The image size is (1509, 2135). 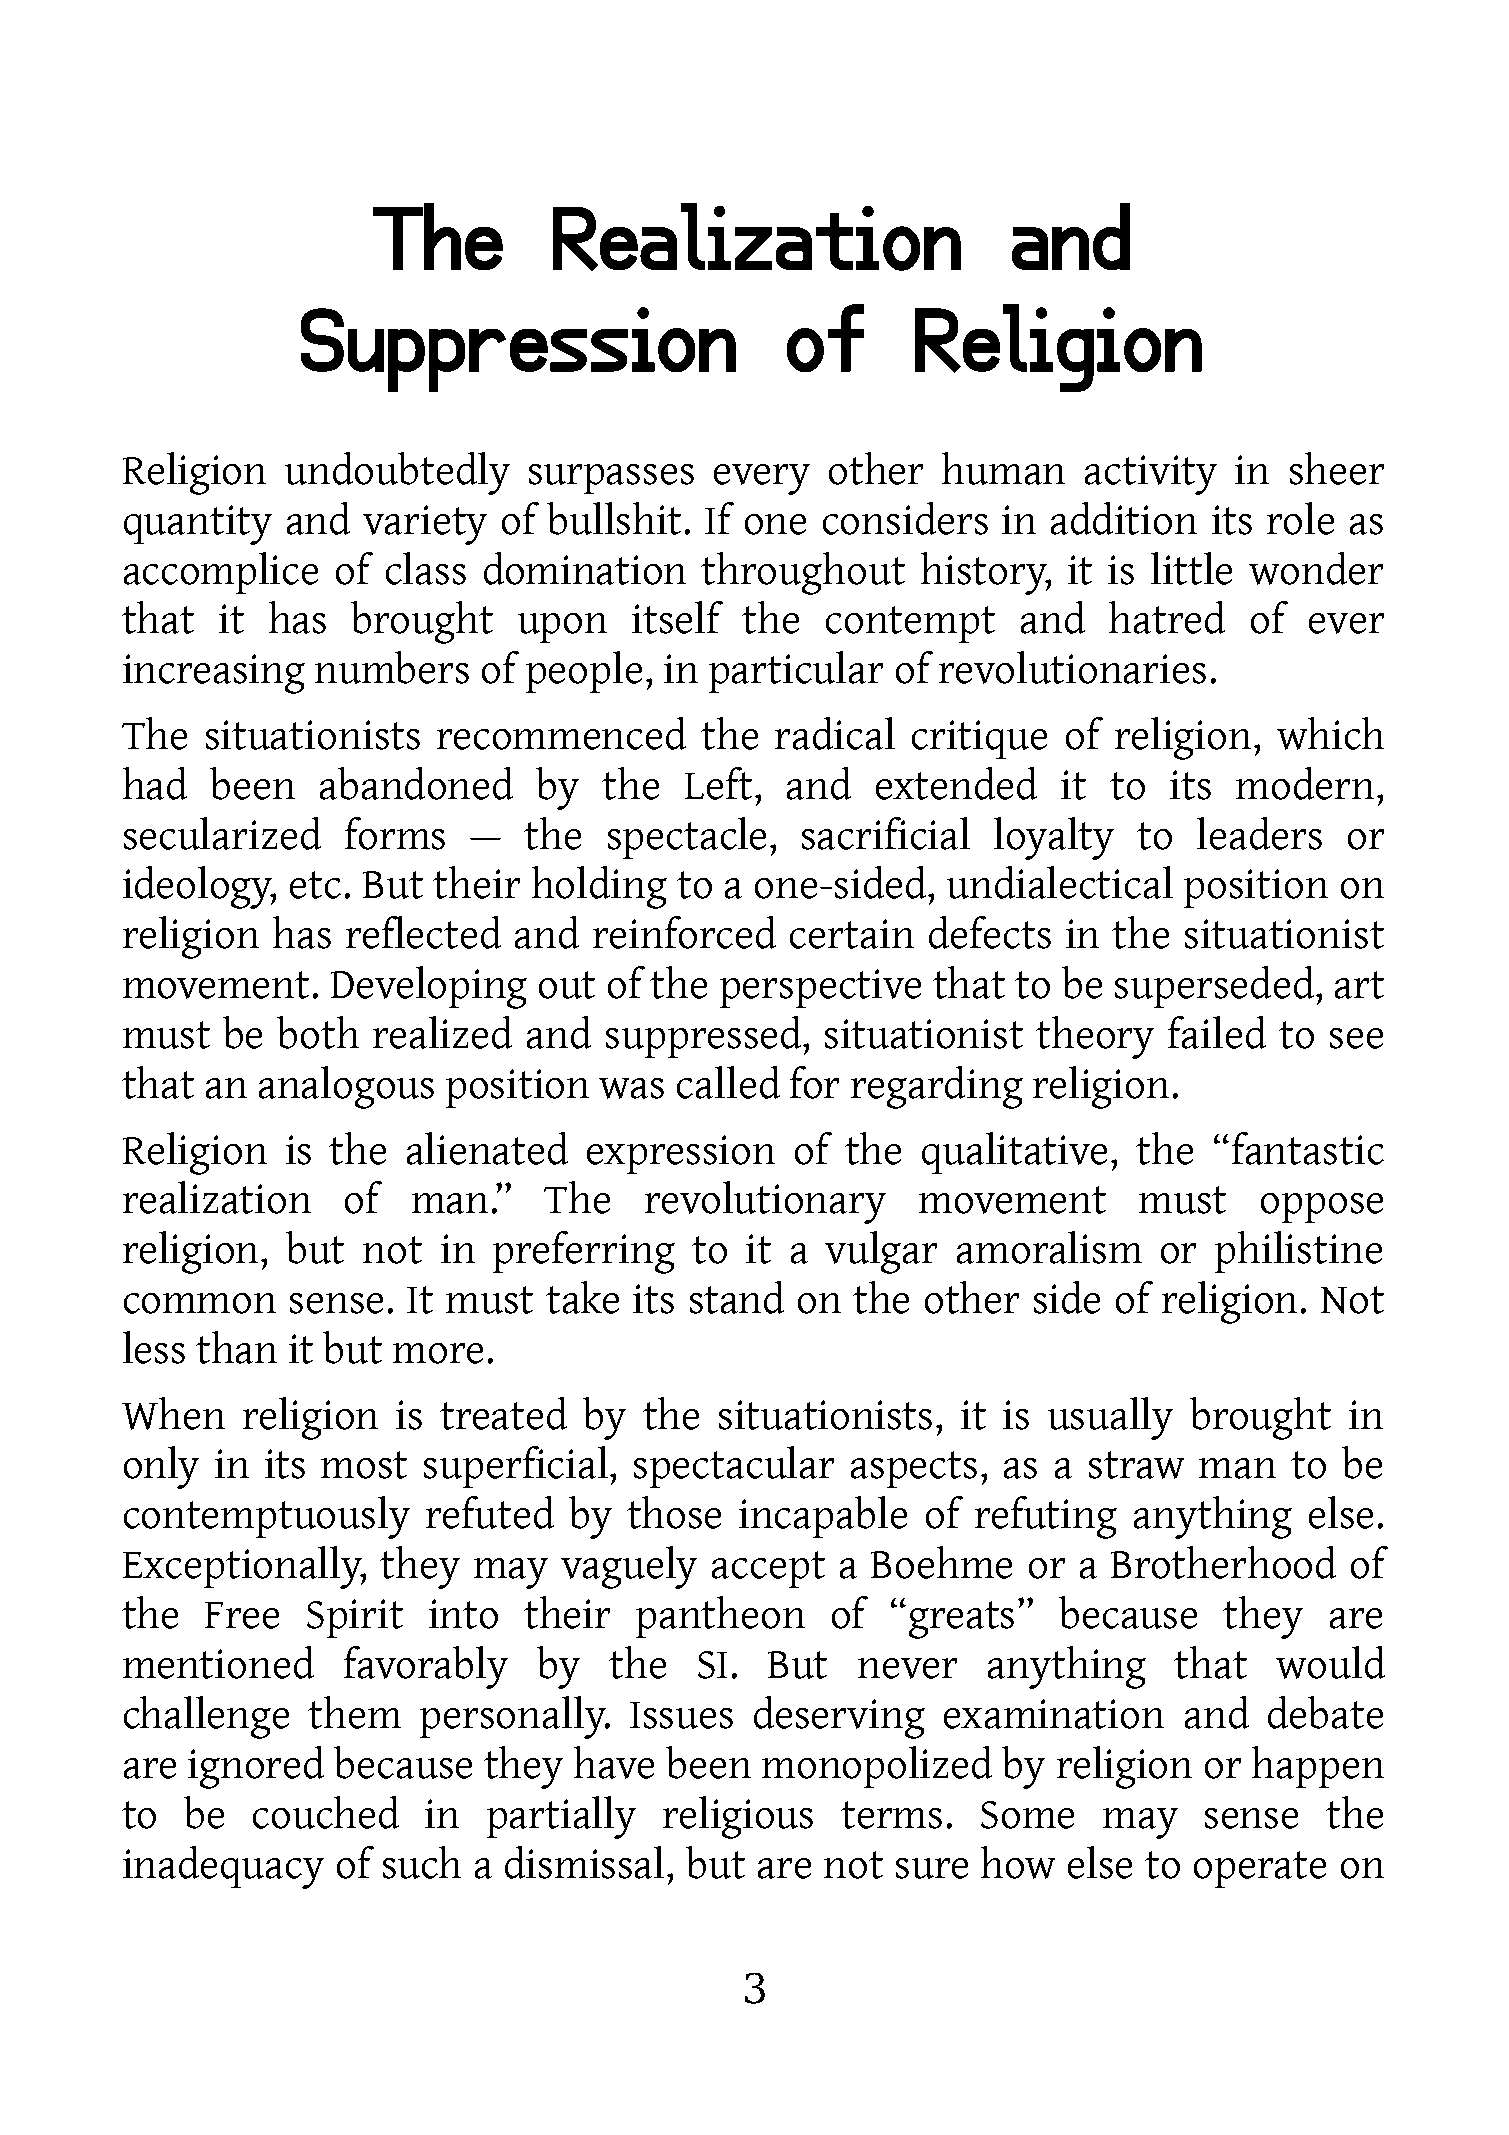 I want to click on Left, so click(x=718, y=783).
